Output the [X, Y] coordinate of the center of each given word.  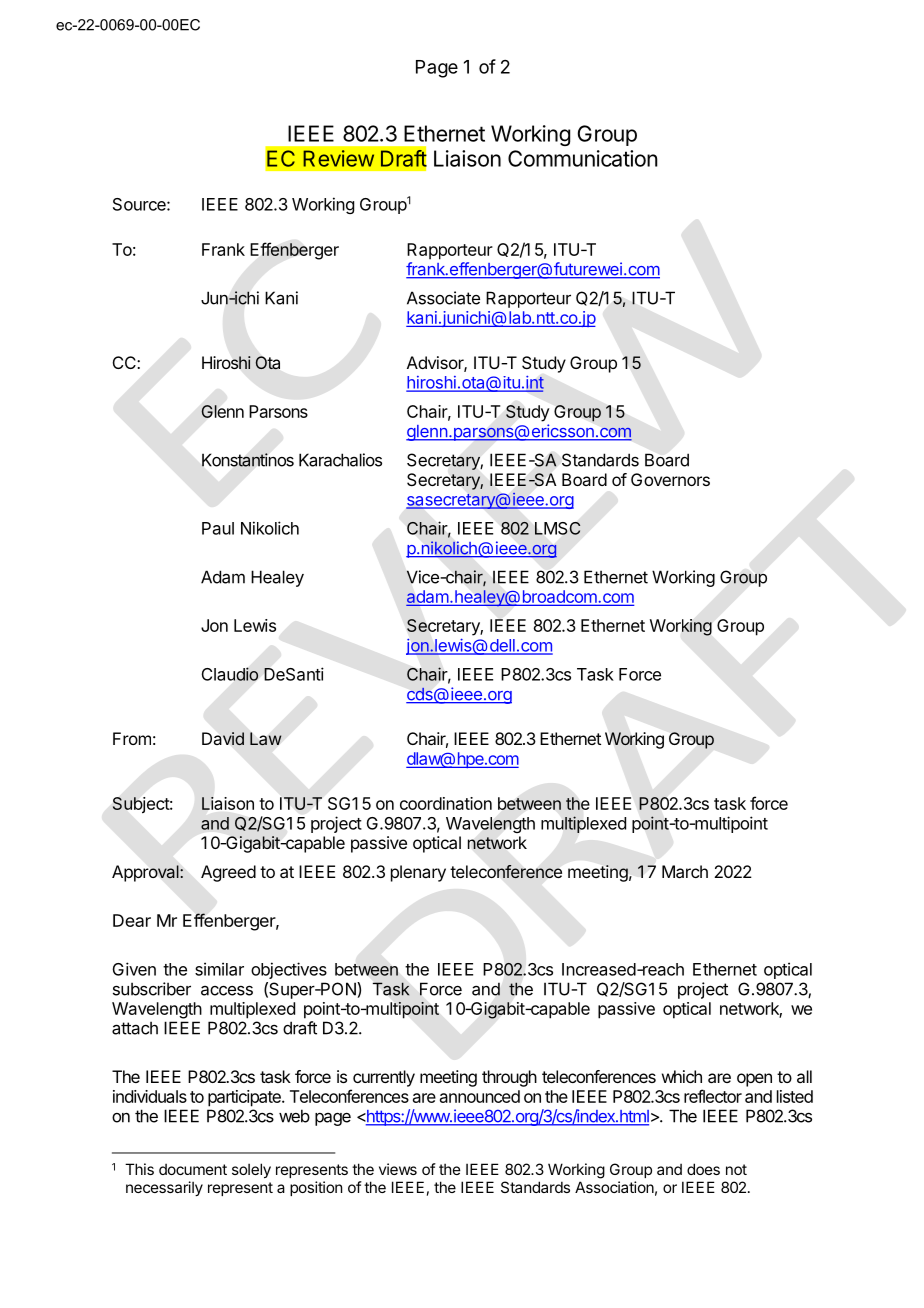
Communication [583, 158]
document [193, 1169]
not [736, 1169]
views [398, 1169]
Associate [443, 298]
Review [338, 158]
